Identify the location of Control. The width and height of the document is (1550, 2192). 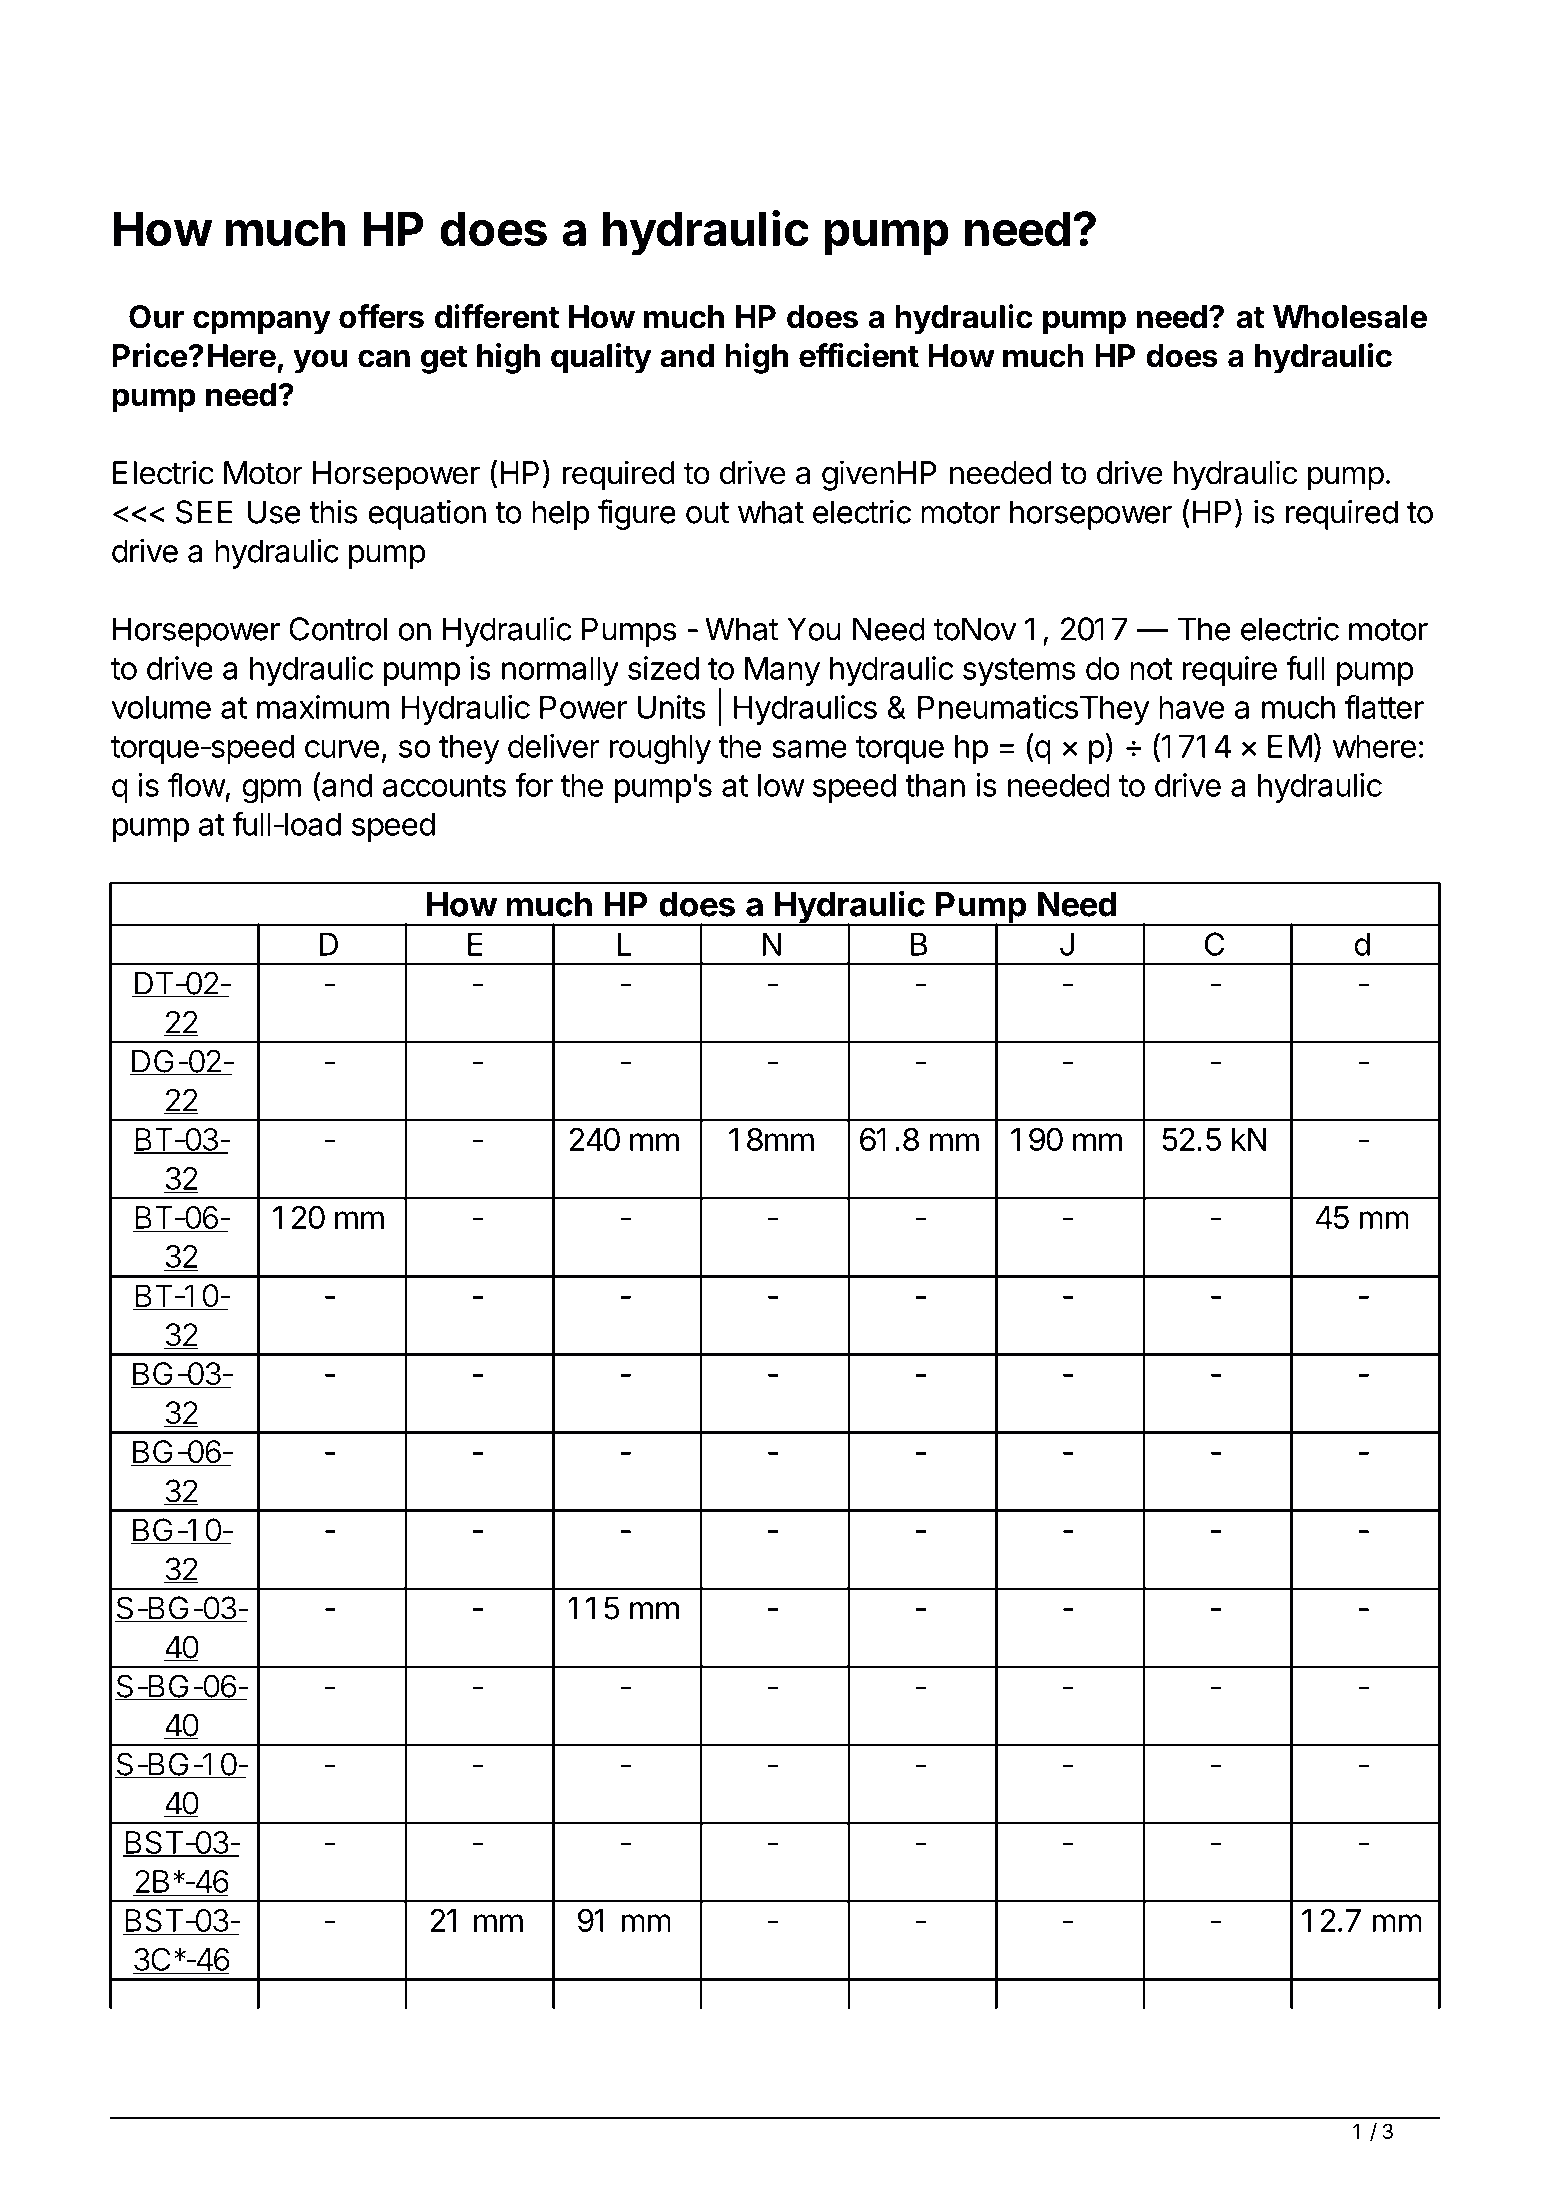
(338, 629).
